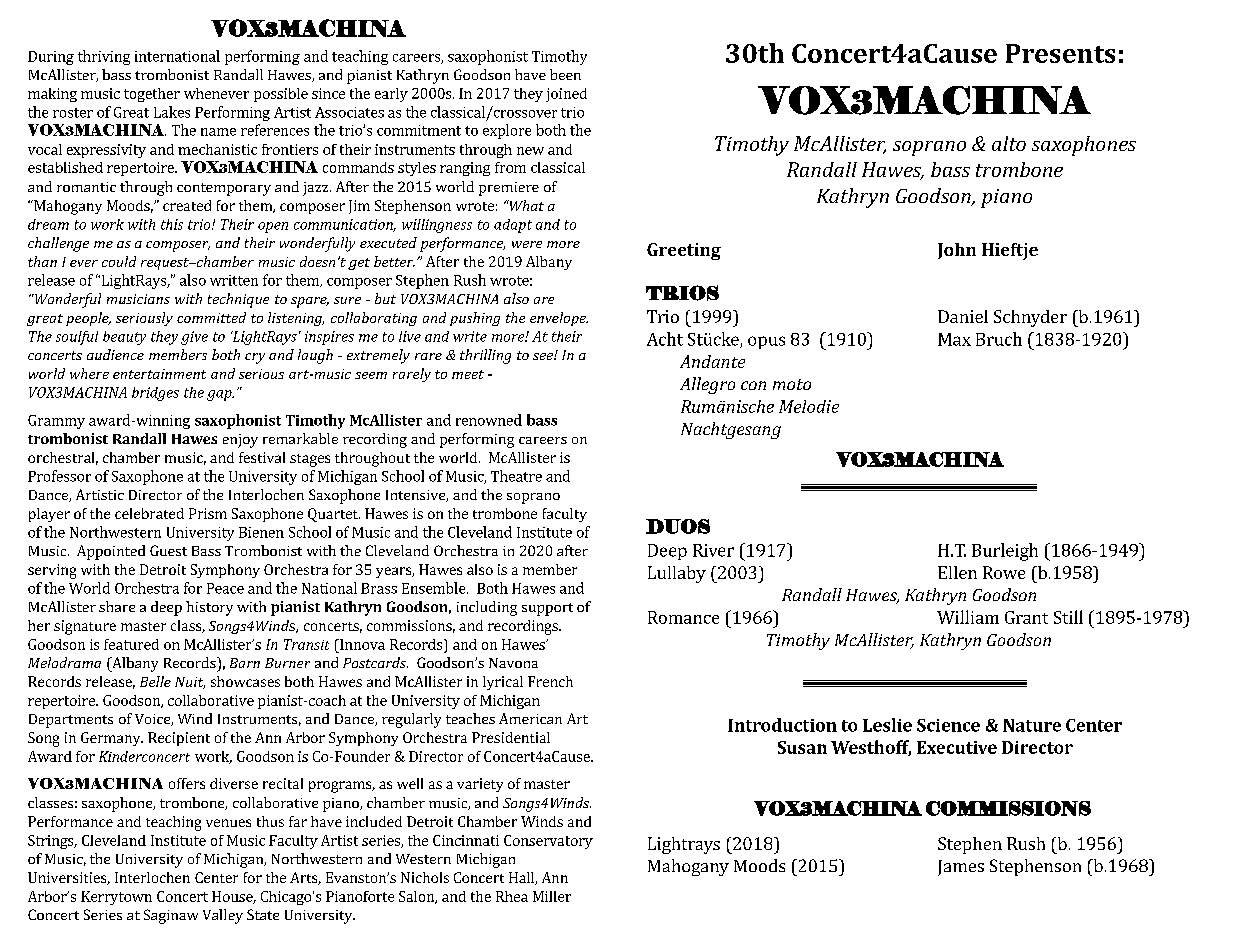  What do you see at coordinates (565, 74) in the screenshot?
I see `been` at bounding box center [565, 74].
